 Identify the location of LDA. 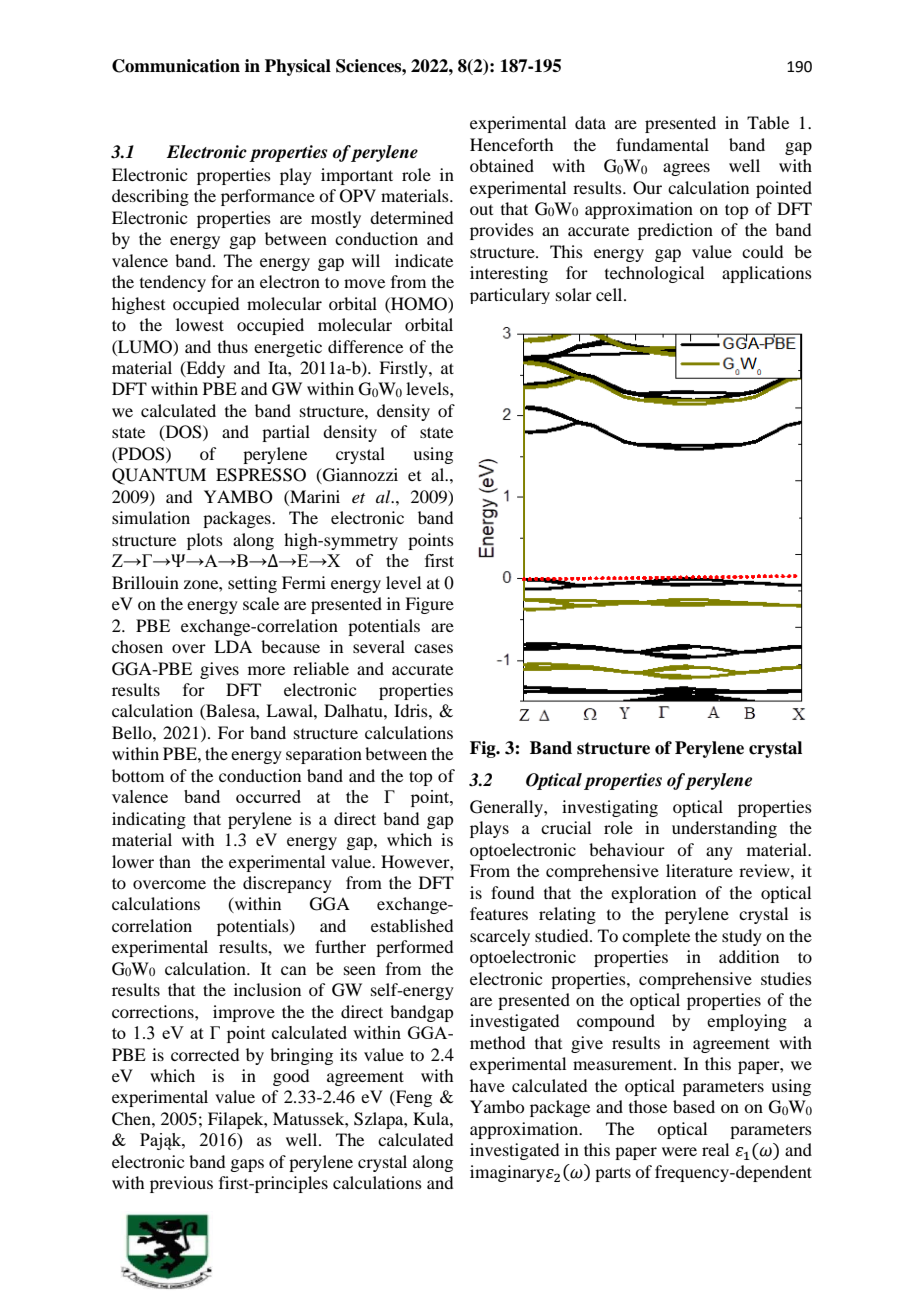
(233, 646).
